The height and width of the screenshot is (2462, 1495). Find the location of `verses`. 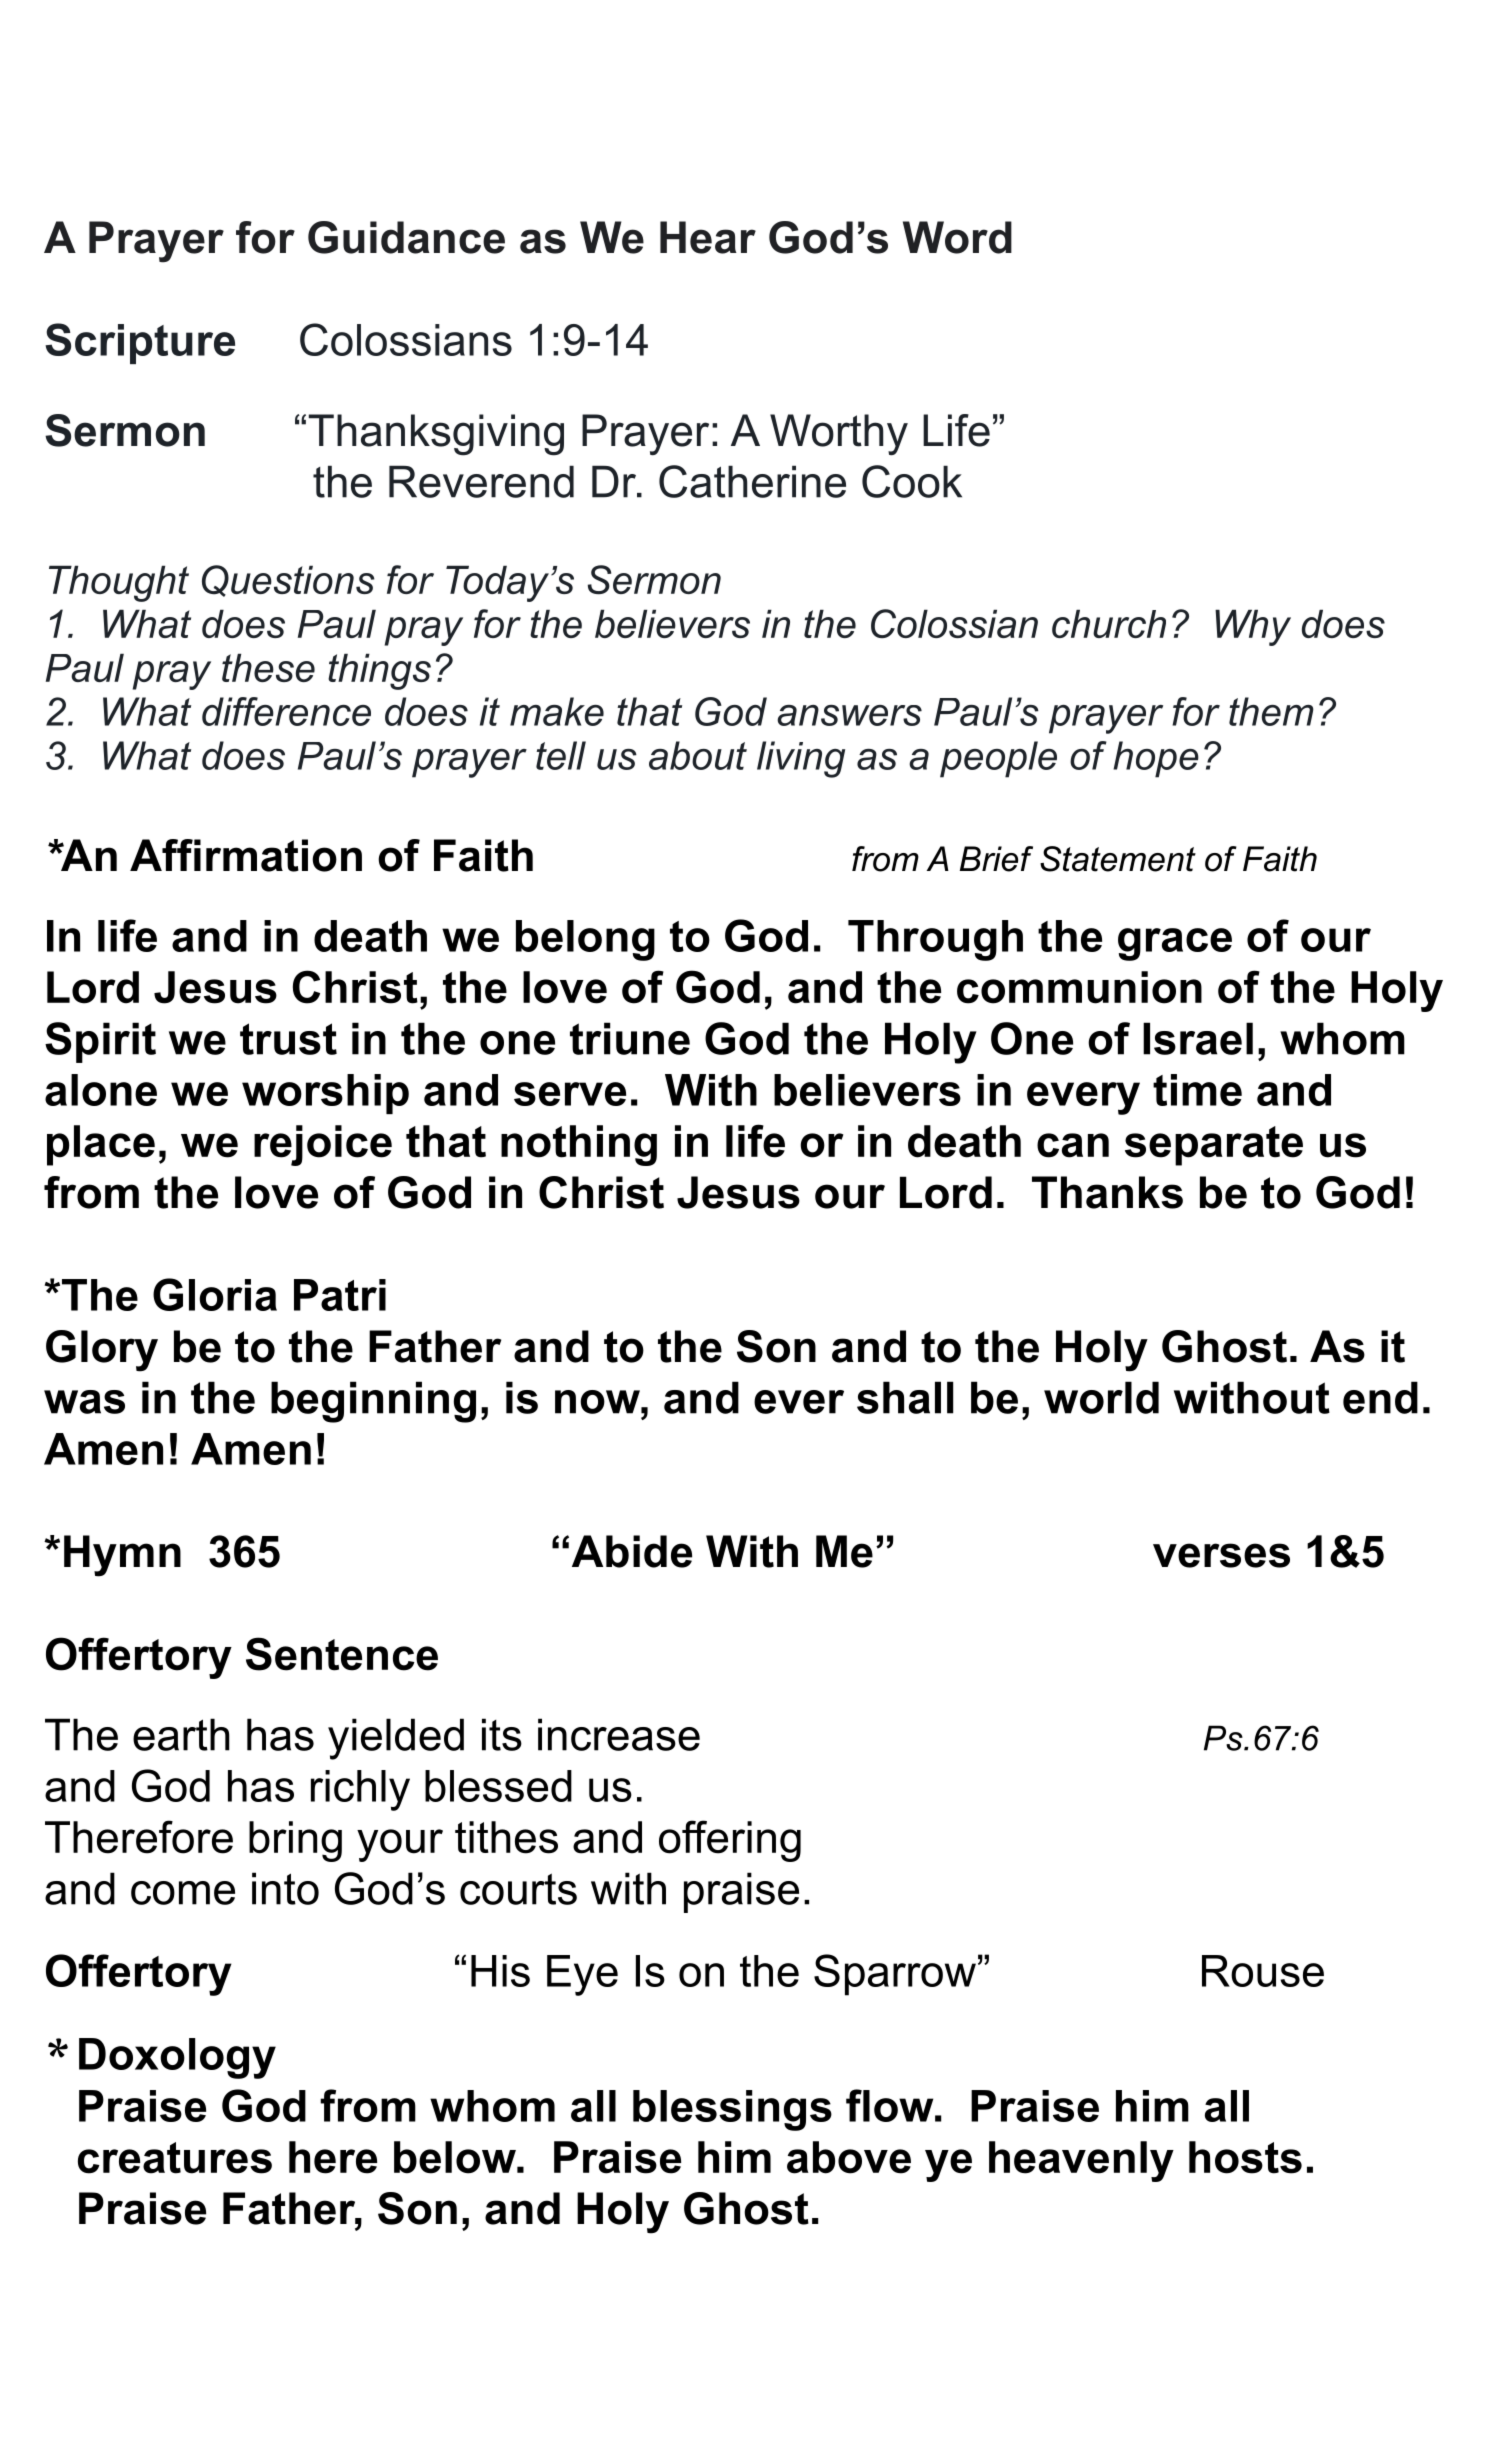

verses is located at coordinates (1221, 1555).
